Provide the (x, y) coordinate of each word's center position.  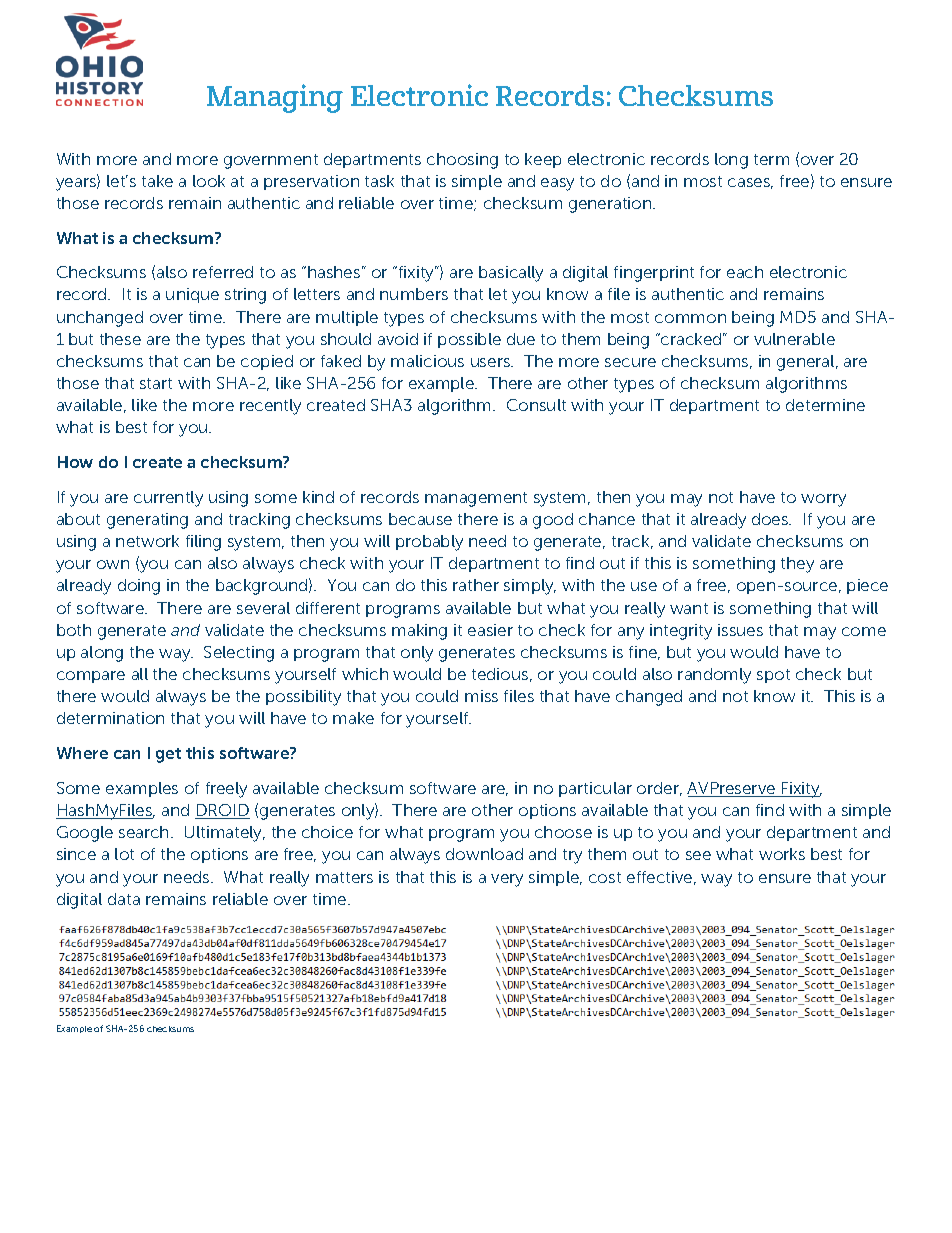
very (507, 880)
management (476, 499)
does (771, 519)
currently (168, 499)
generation (611, 205)
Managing (275, 98)
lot (124, 854)
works (782, 854)
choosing (462, 161)
